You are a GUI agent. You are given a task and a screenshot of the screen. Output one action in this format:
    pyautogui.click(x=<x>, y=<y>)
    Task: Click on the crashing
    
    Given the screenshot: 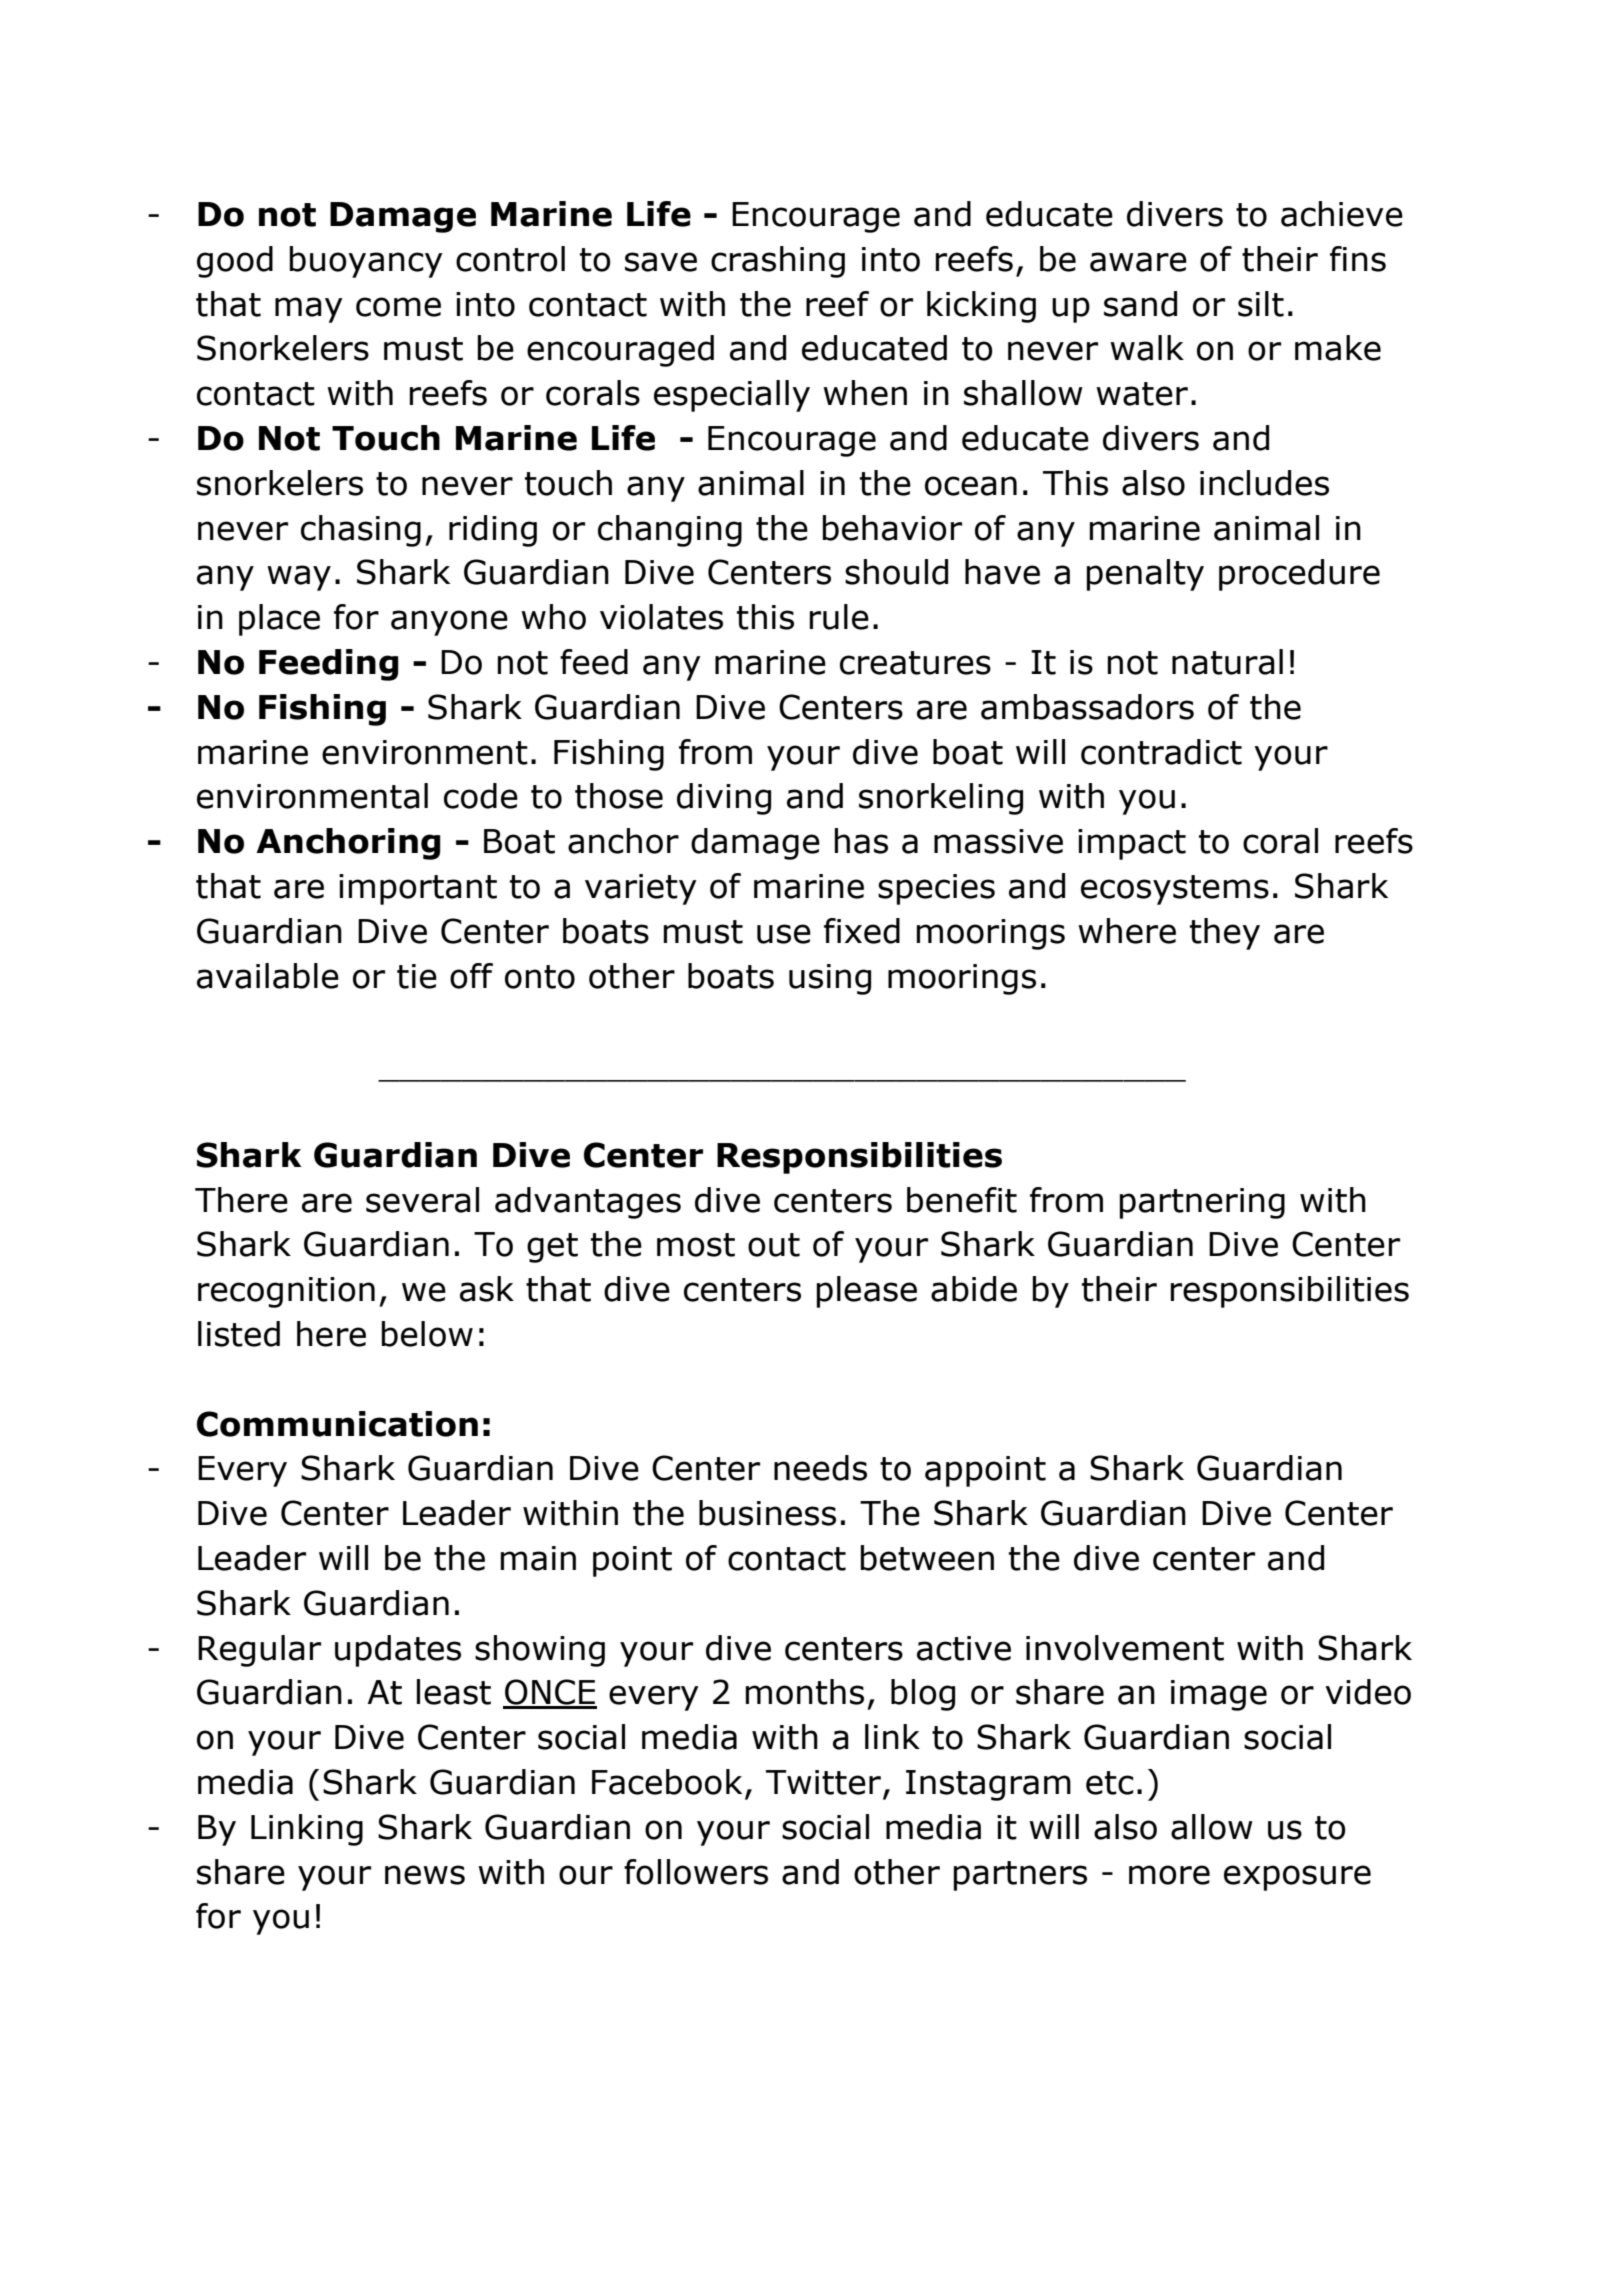 What is the action you would take?
    pyautogui.click(x=778, y=262)
